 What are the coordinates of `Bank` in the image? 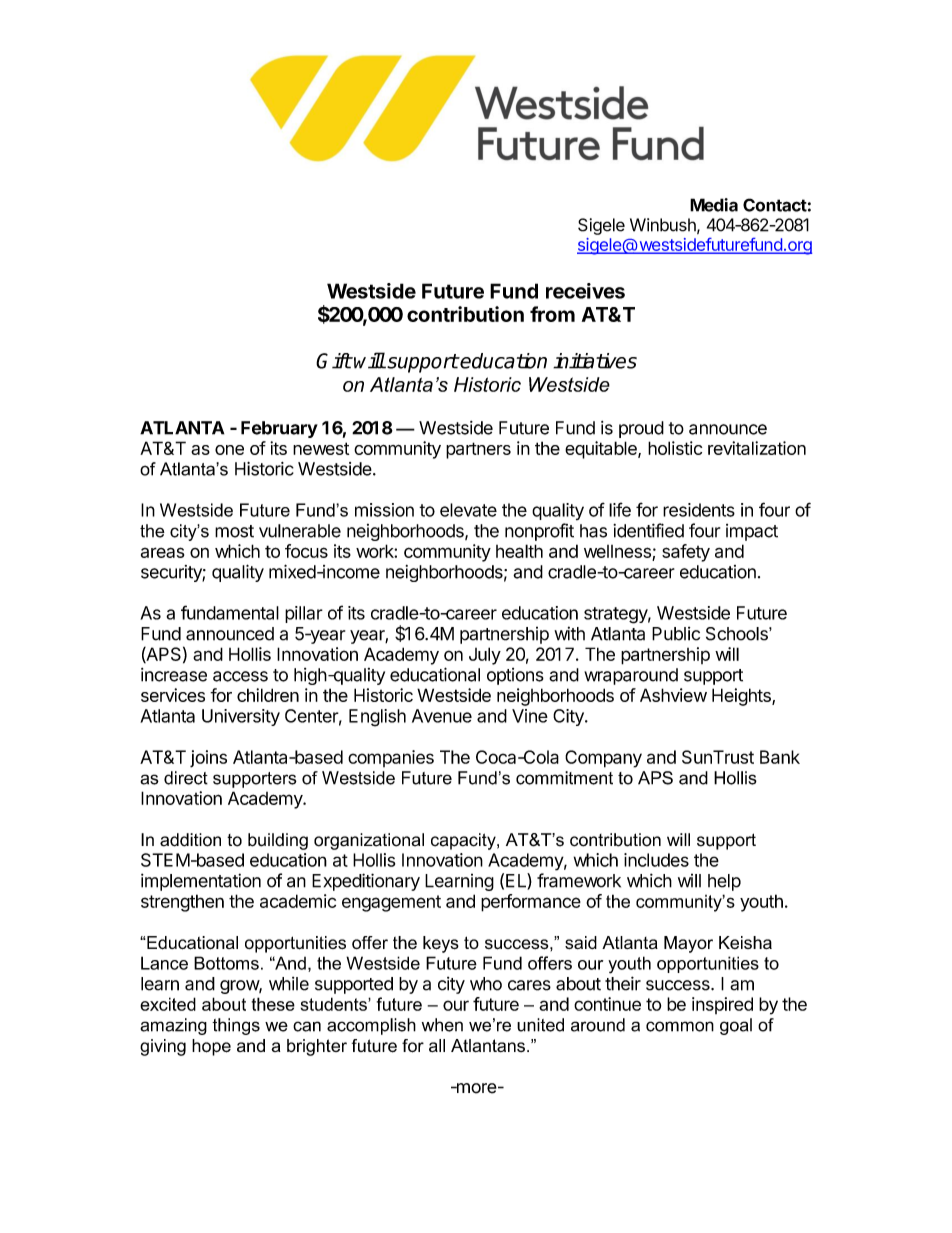 It's located at (780, 757).
